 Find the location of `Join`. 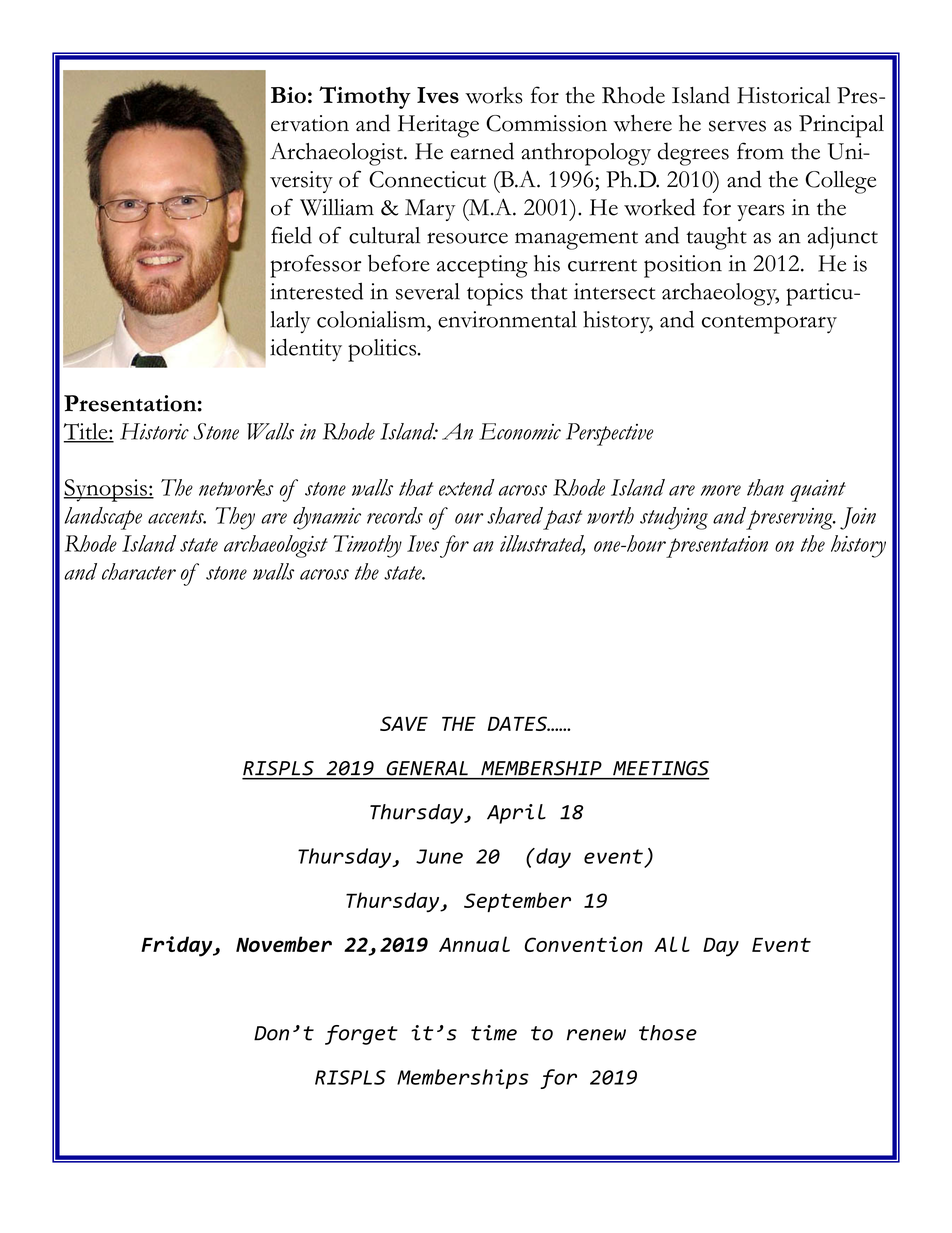

Join is located at coordinates (858, 518).
